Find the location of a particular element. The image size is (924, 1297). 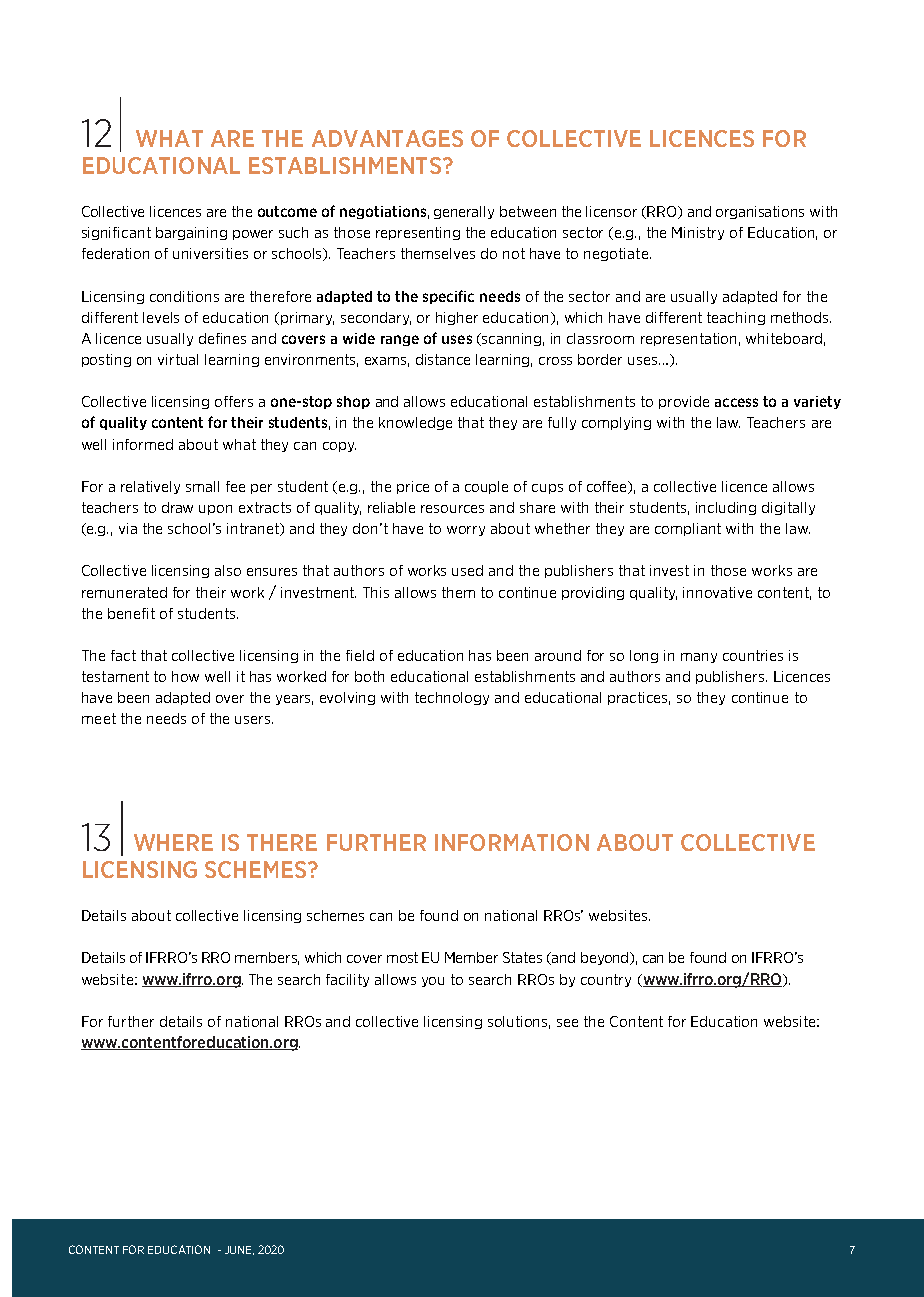

organisations is located at coordinates (760, 212).
